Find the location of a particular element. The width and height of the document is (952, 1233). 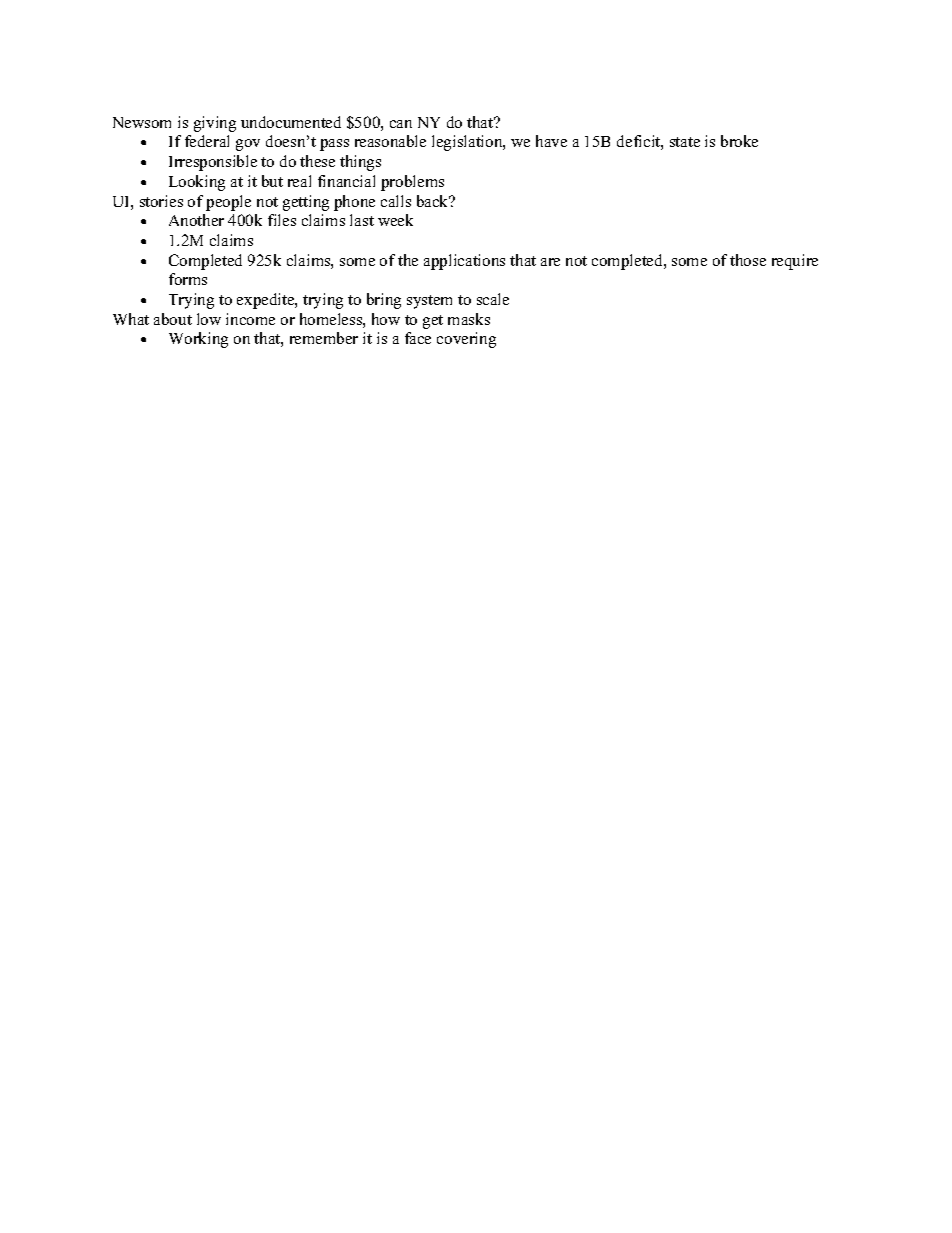

giving is located at coordinates (215, 124).
